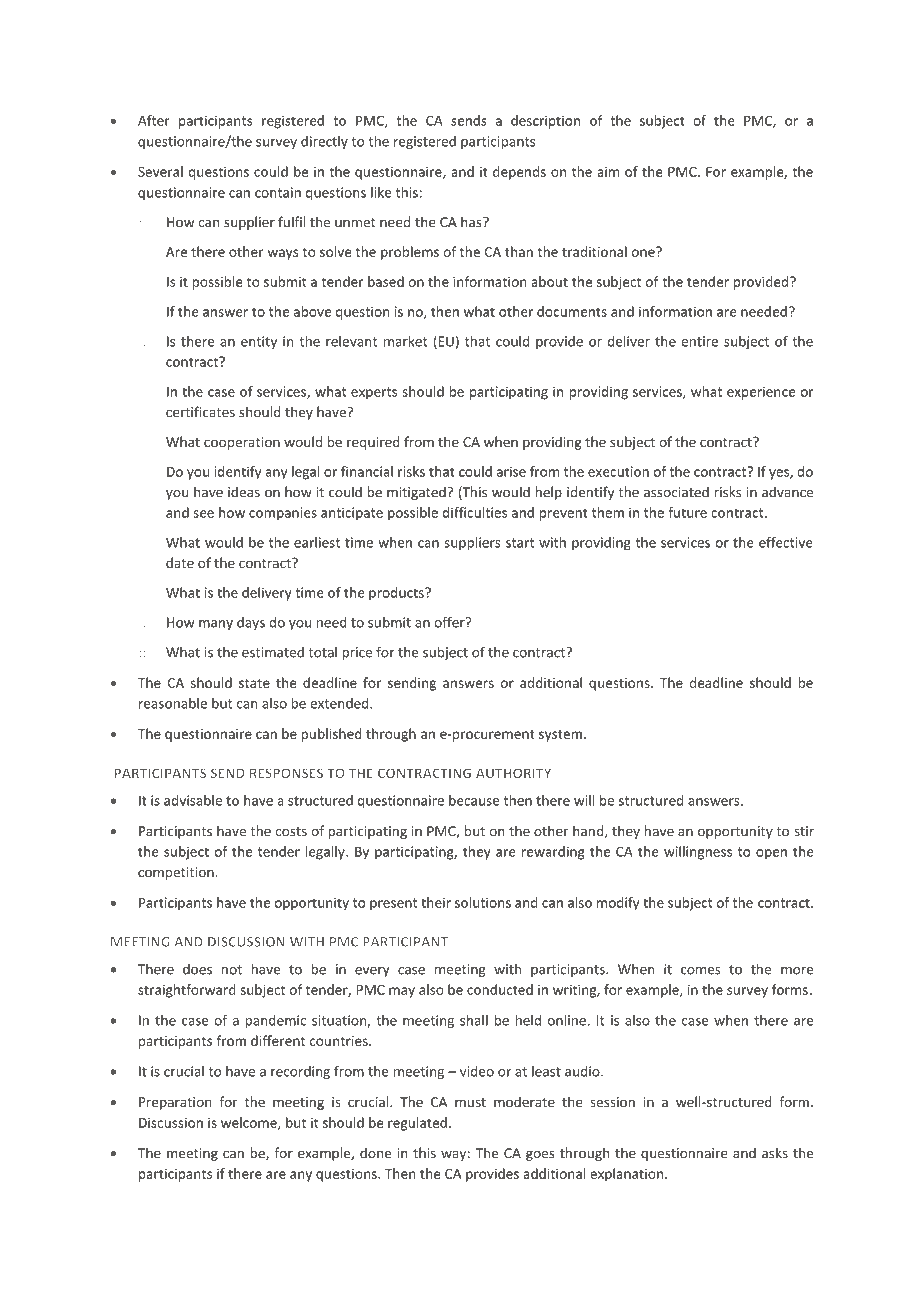 This page has width=924, height=1308. Describe the element at coordinates (177, 873) in the page. I see `competition` at that location.
